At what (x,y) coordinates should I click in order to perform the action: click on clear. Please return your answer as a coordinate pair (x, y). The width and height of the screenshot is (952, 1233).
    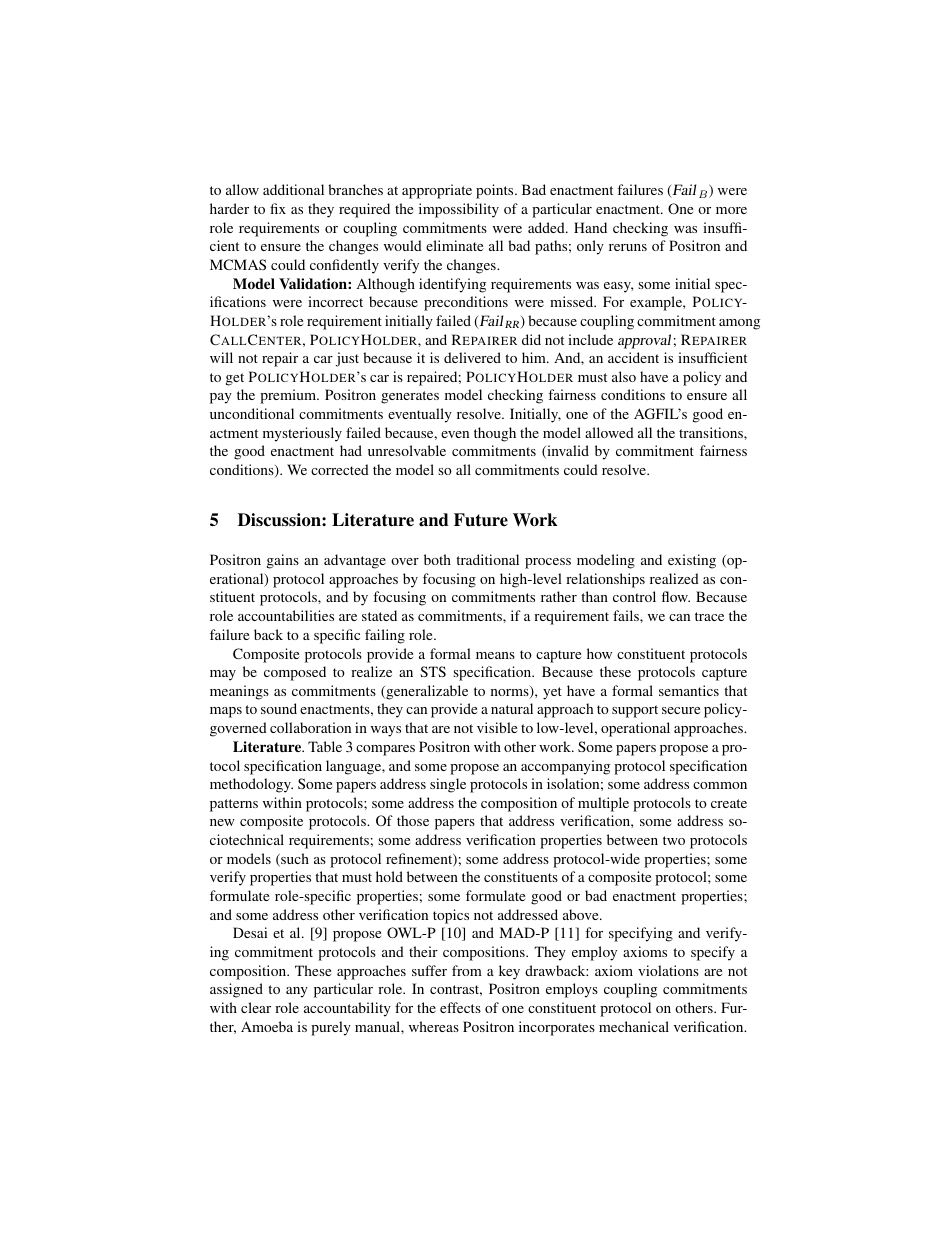
    Looking at the image, I should click on (256, 1007).
